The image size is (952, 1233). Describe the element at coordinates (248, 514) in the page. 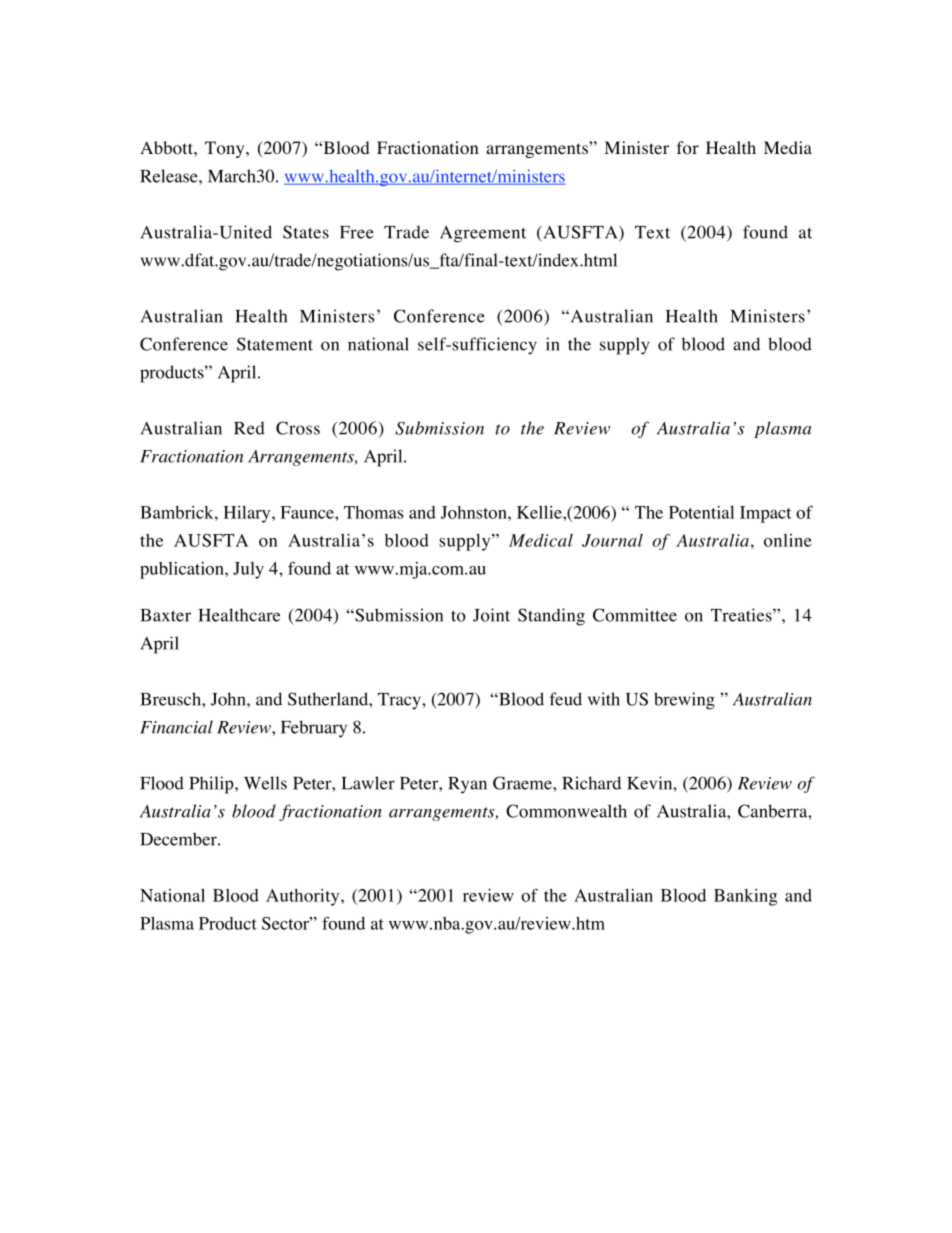

I see `Hilary` at that location.
